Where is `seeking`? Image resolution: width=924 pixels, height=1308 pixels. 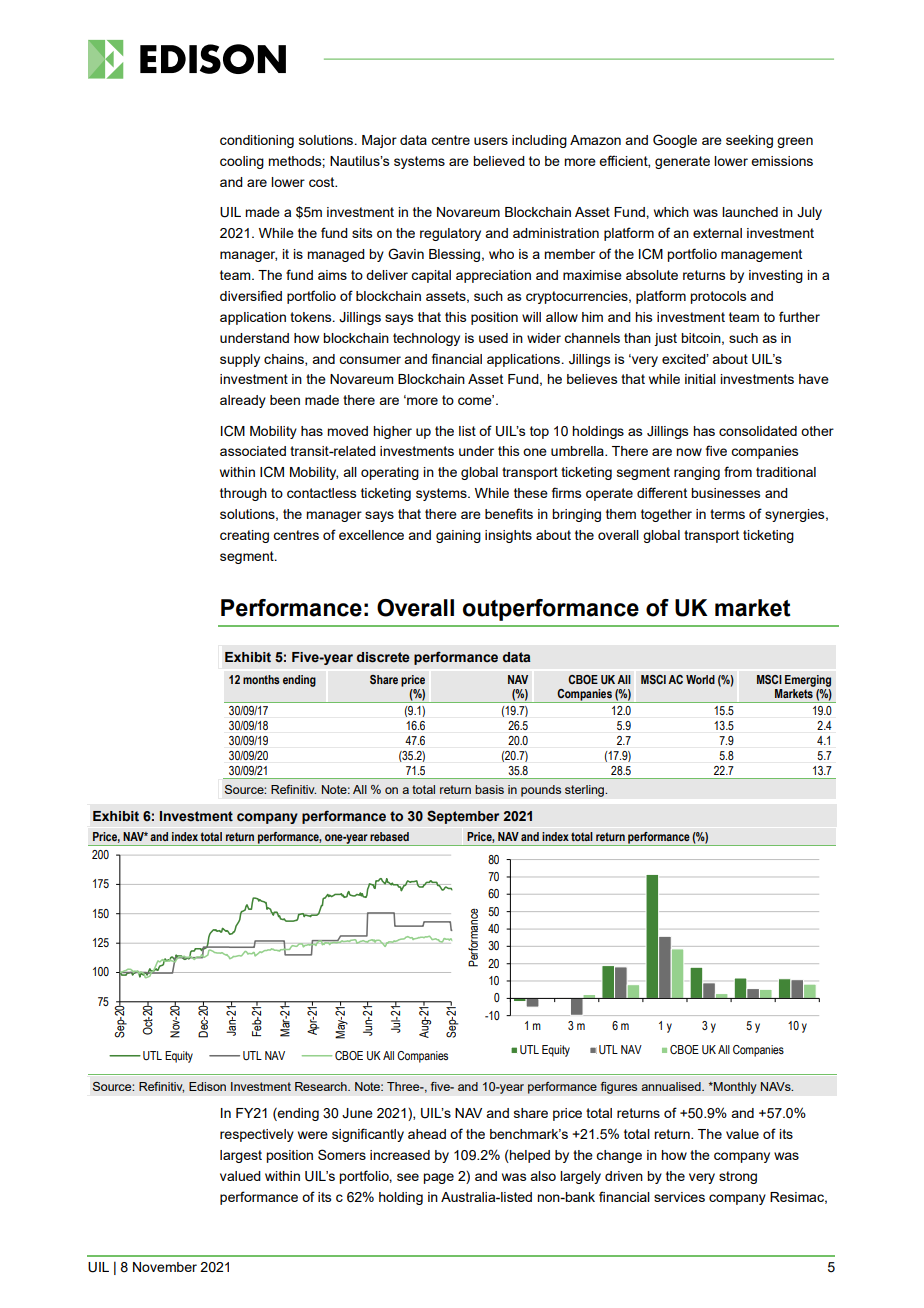 seeking is located at coordinates (749, 141).
